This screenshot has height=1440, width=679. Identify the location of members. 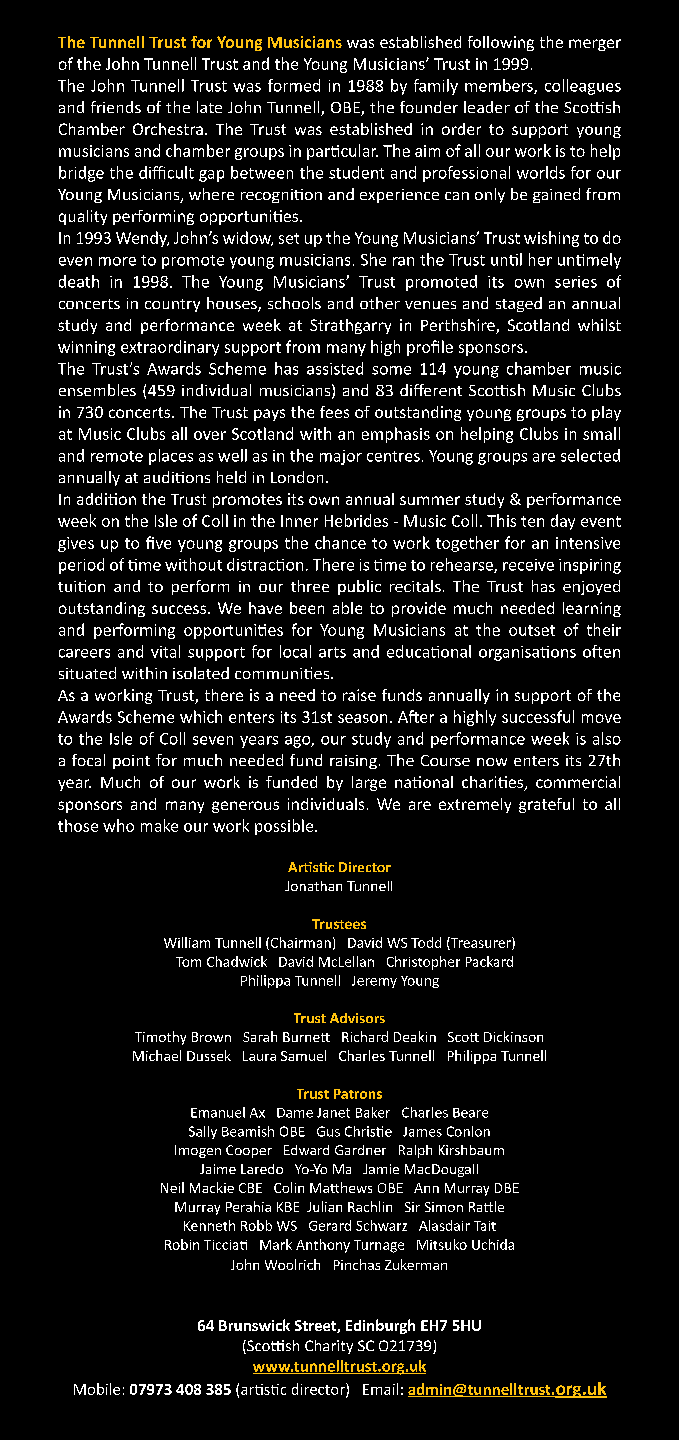
(500, 86).
